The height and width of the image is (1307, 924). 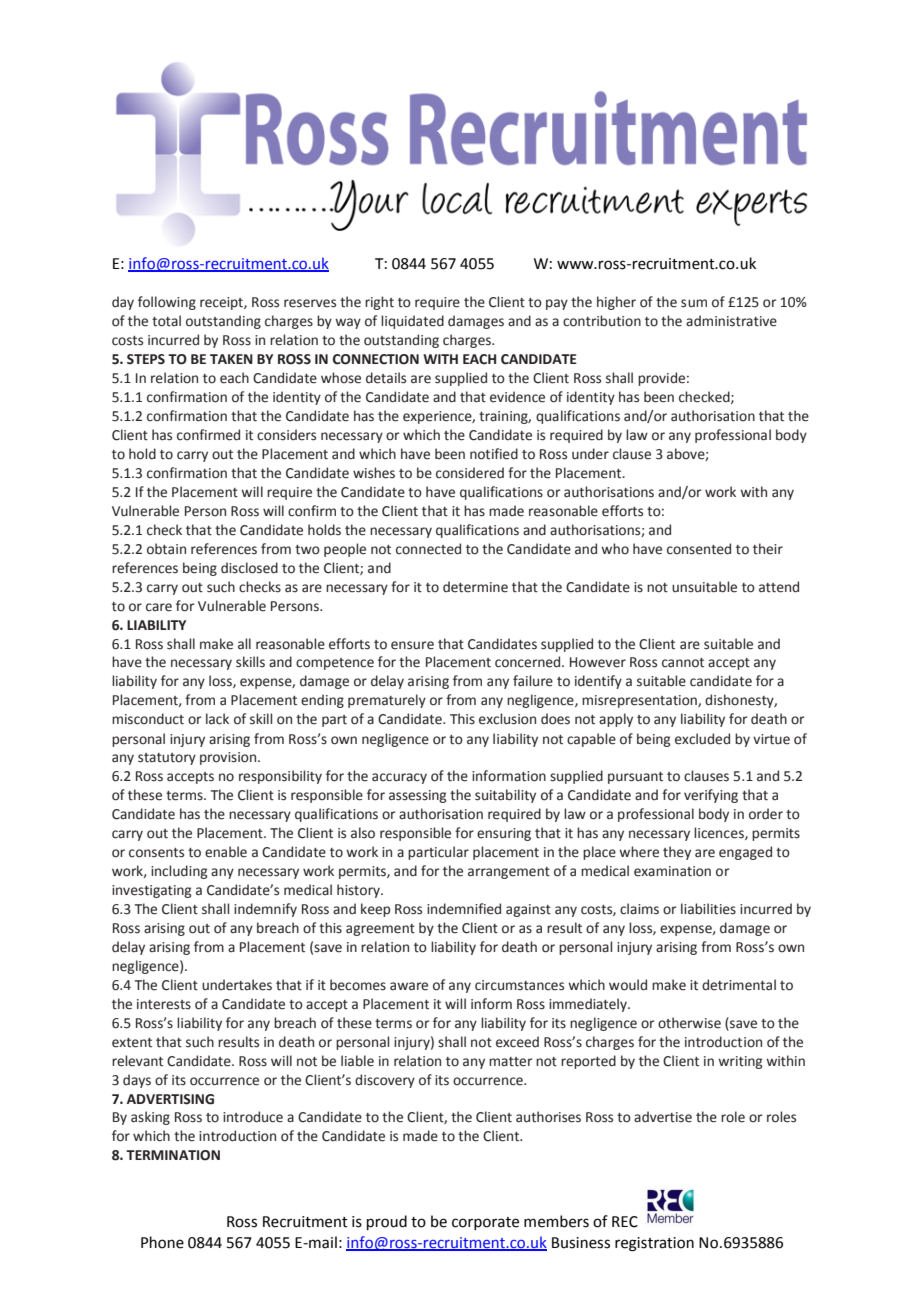 I want to click on corporate, so click(x=485, y=1223).
